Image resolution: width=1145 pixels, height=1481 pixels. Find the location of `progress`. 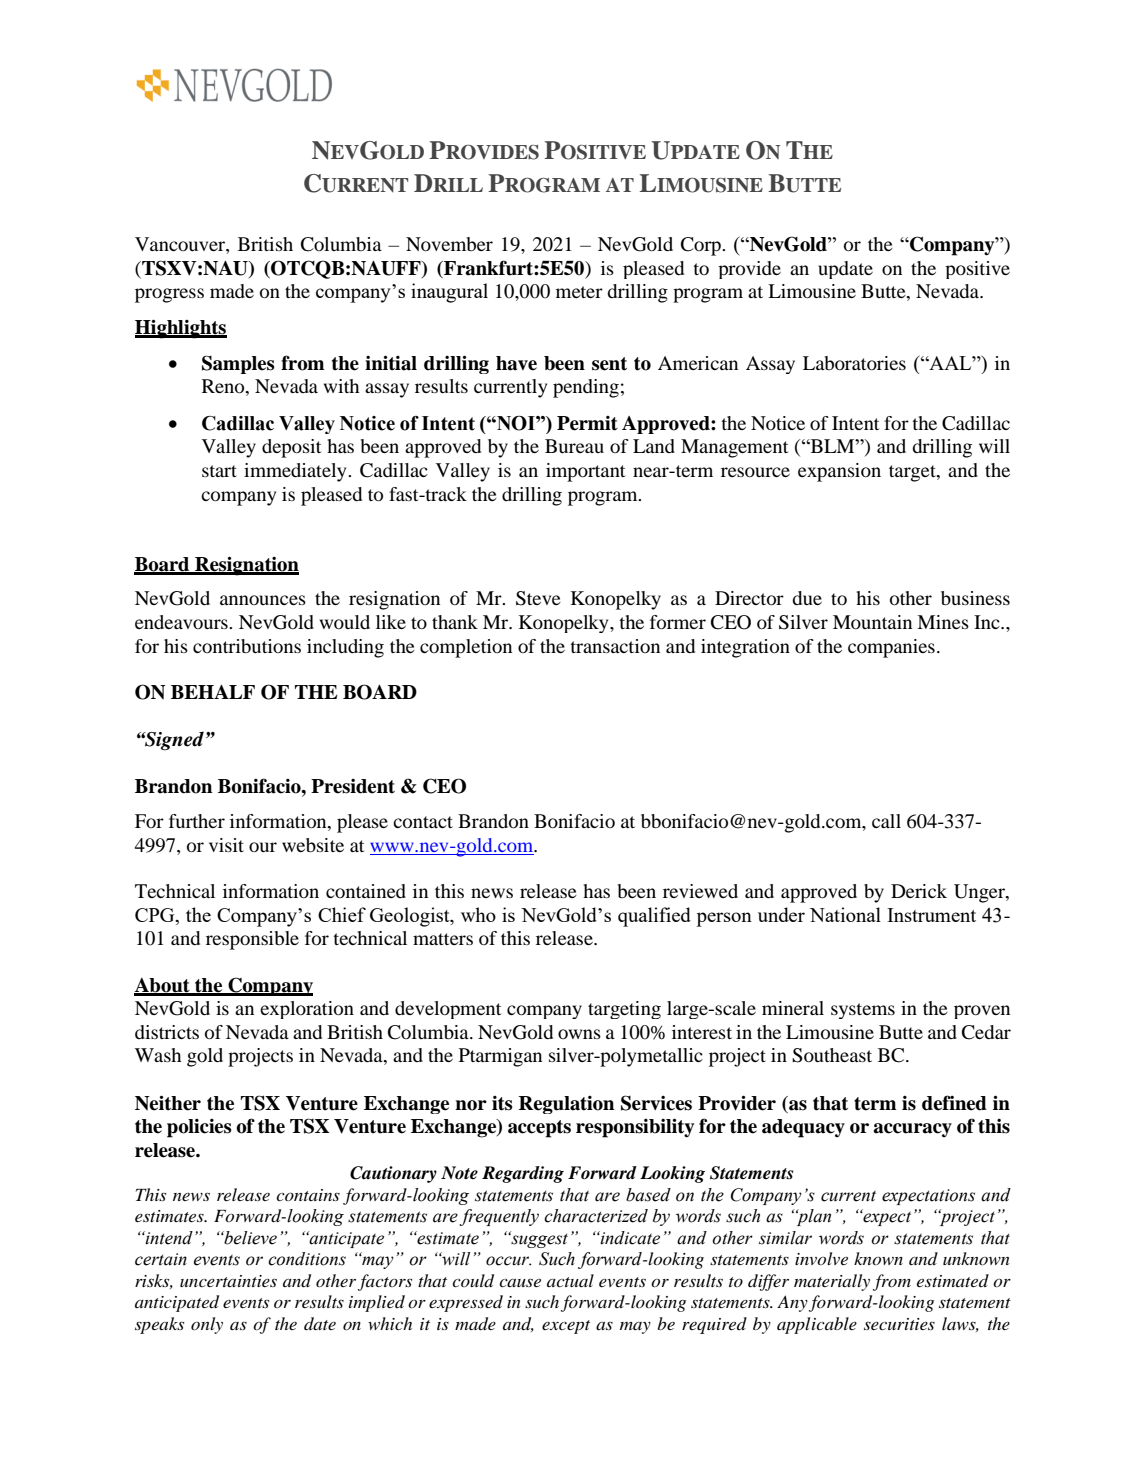

progress is located at coordinates (169, 295).
